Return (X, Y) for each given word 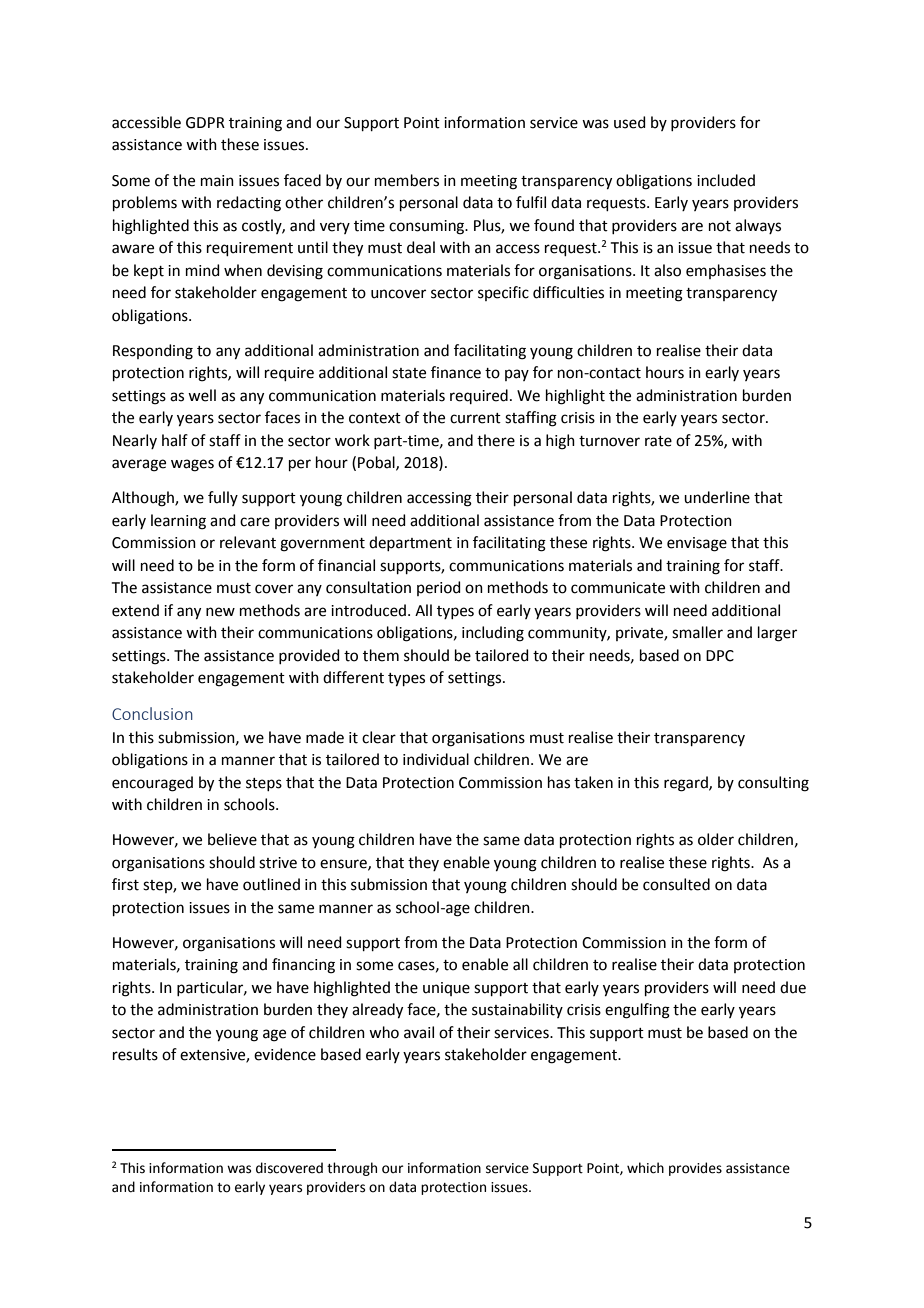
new (220, 612)
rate (658, 441)
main (217, 181)
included (726, 180)
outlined (271, 884)
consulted (676, 884)
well (202, 395)
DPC (720, 656)
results (135, 1054)
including (493, 634)
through (352, 1169)
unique (446, 989)
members (407, 180)
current (475, 418)
